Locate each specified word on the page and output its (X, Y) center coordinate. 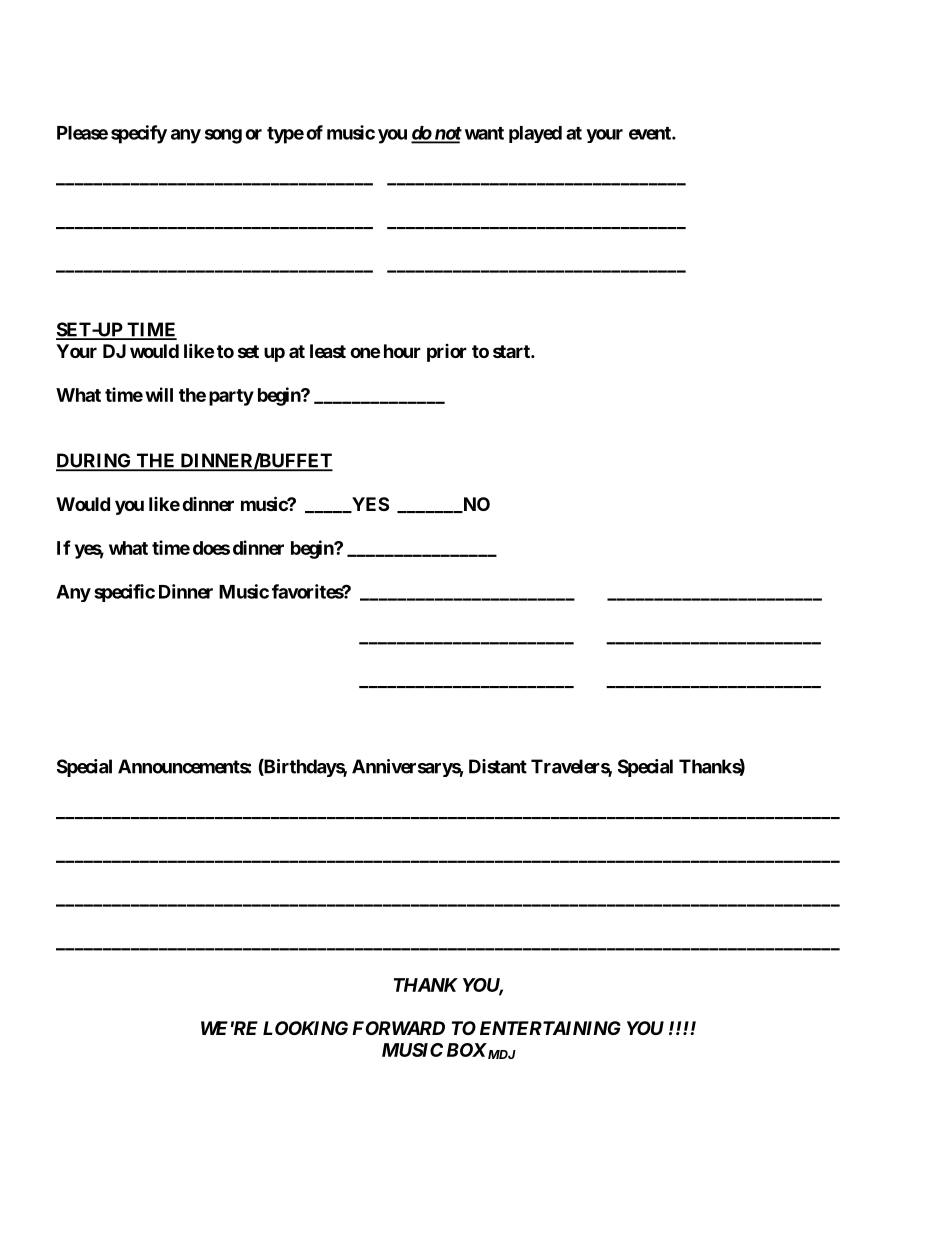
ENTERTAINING (550, 1028)
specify (139, 134)
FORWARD (398, 1028)
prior (447, 353)
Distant (498, 766)
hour (402, 351)
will (159, 394)
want (484, 133)
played (535, 134)
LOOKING (305, 1028)
